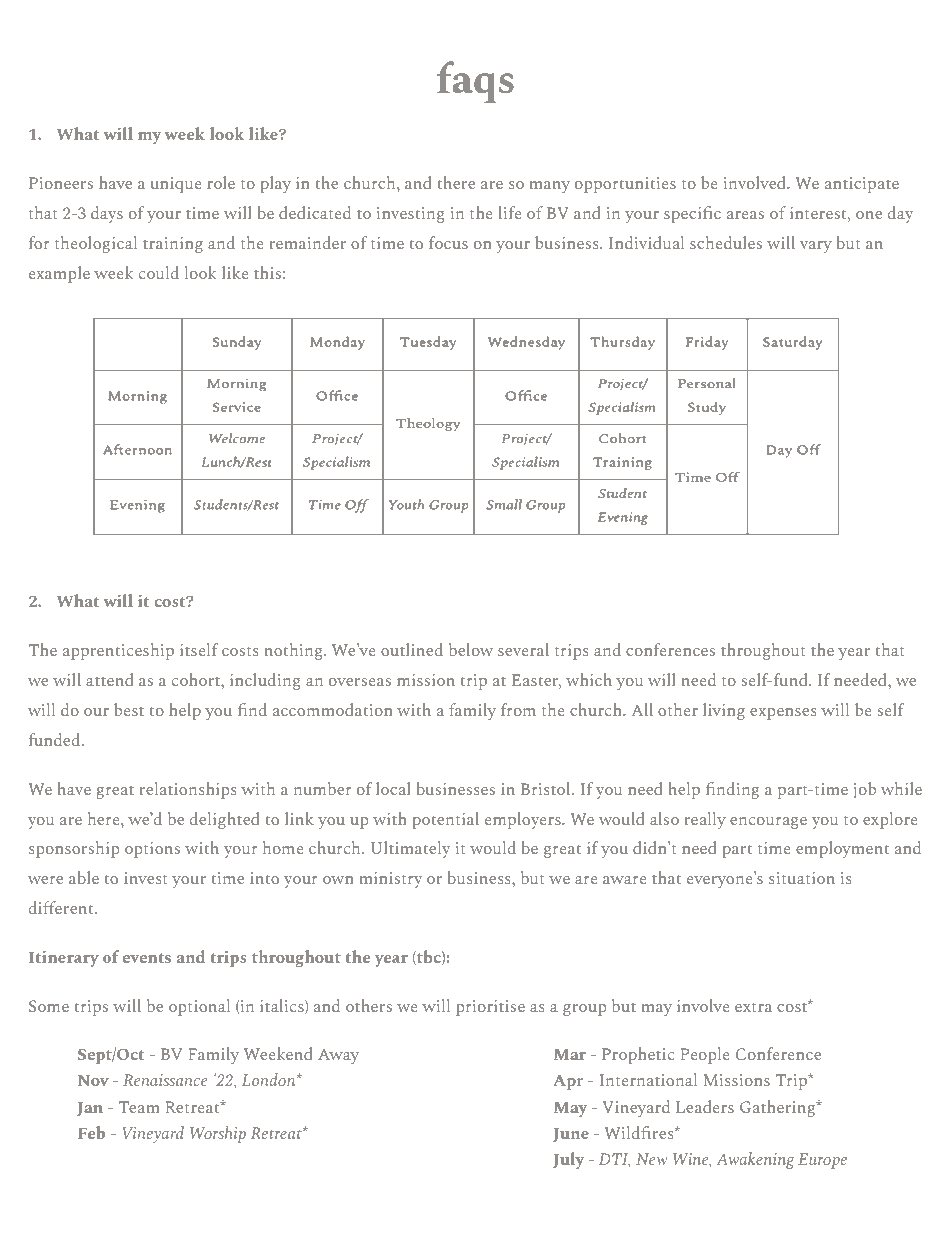 The image size is (952, 1233). What do you see at coordinates (471, 649) in the document?
I see `below` at bounding box center [471, 649].
